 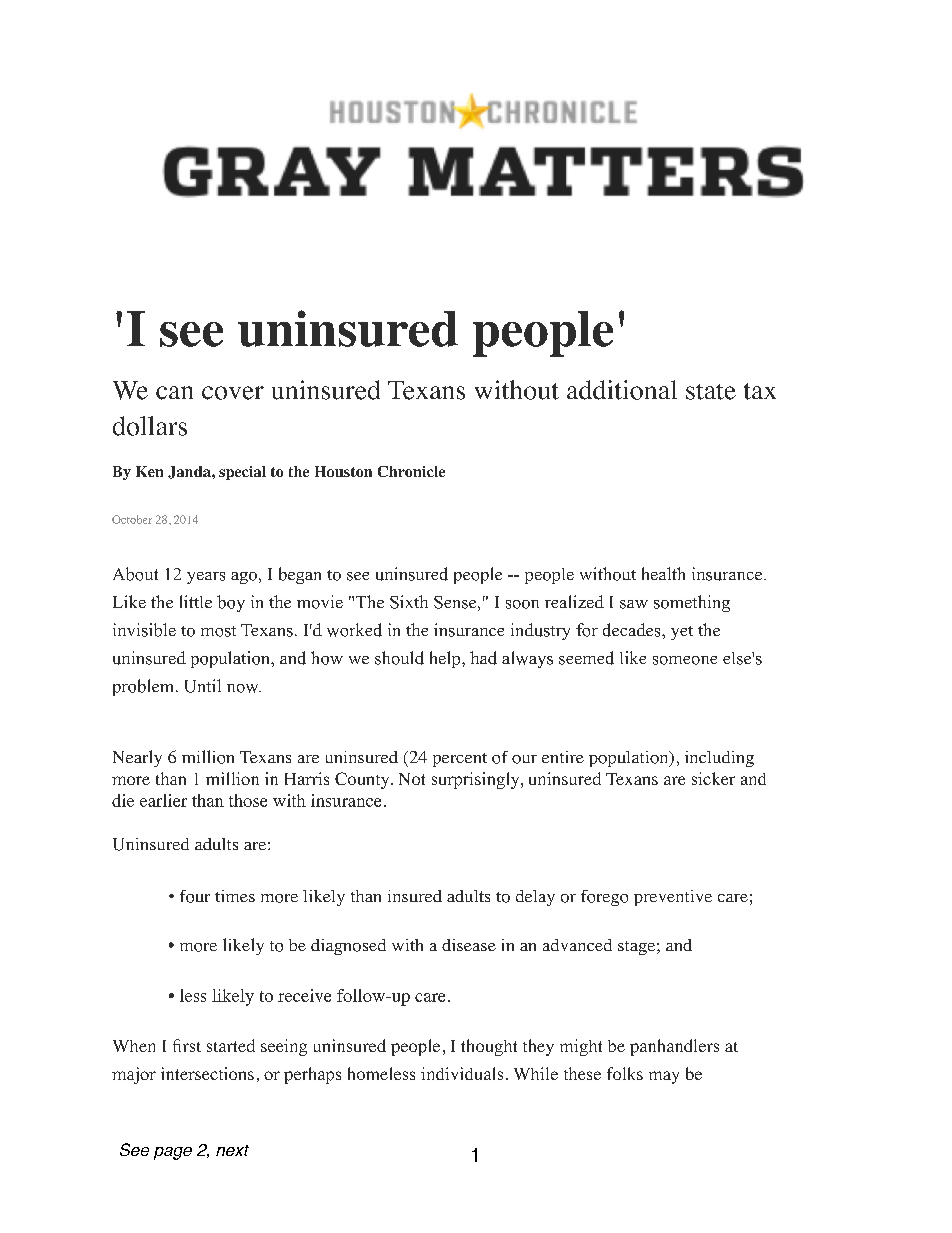 What do you see at coordinates (713, 778) in the screenshot?
I see `sicker` at bounding box center [713, 778].
